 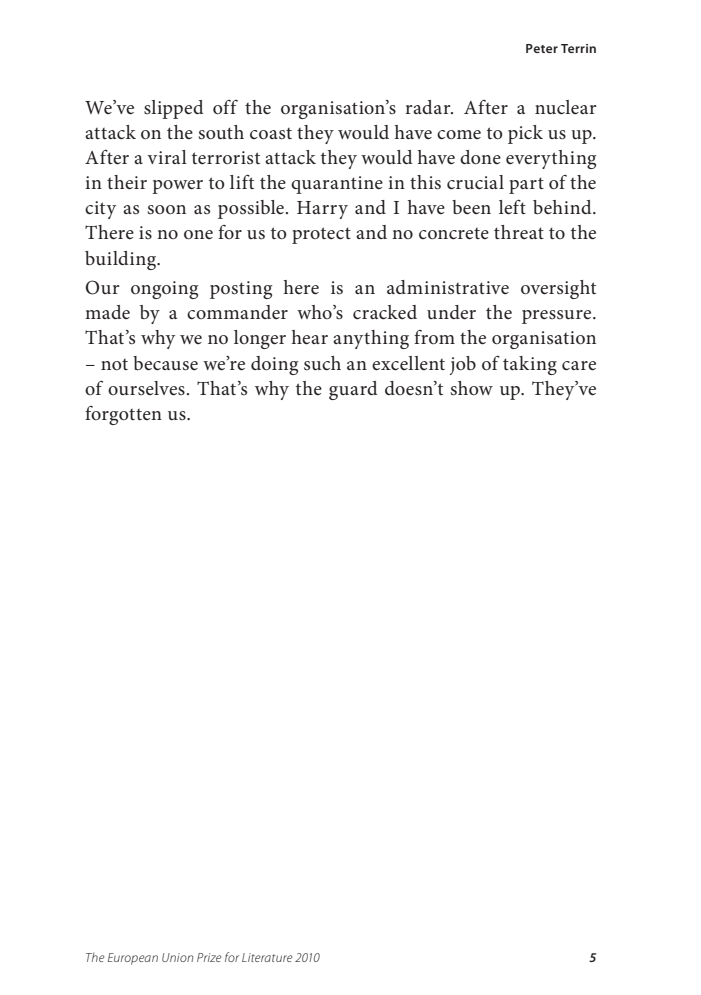 I want to click on coast, so click(x=271, y=134).
